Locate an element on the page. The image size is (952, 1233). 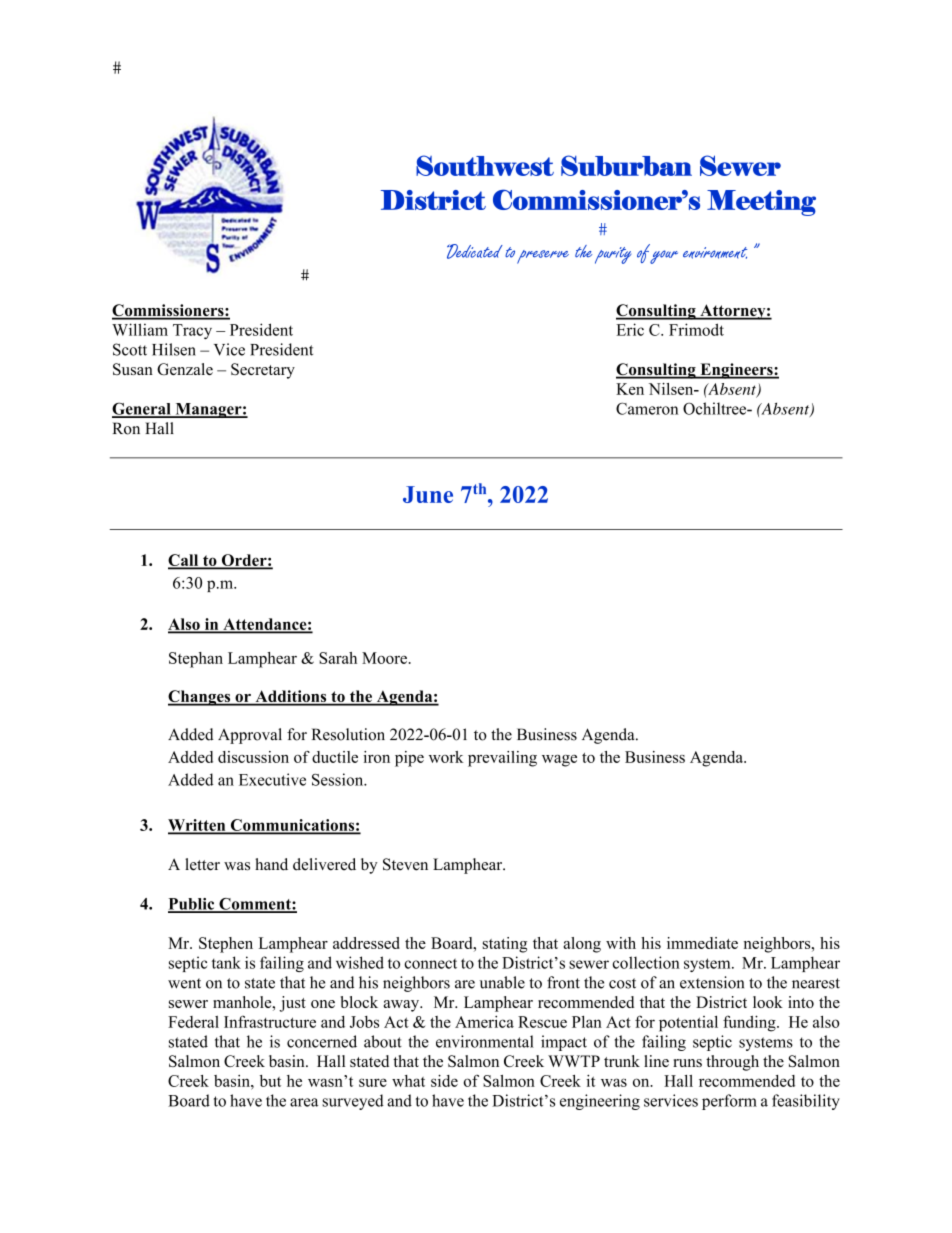
but is located at coordinates (270, 1081).
